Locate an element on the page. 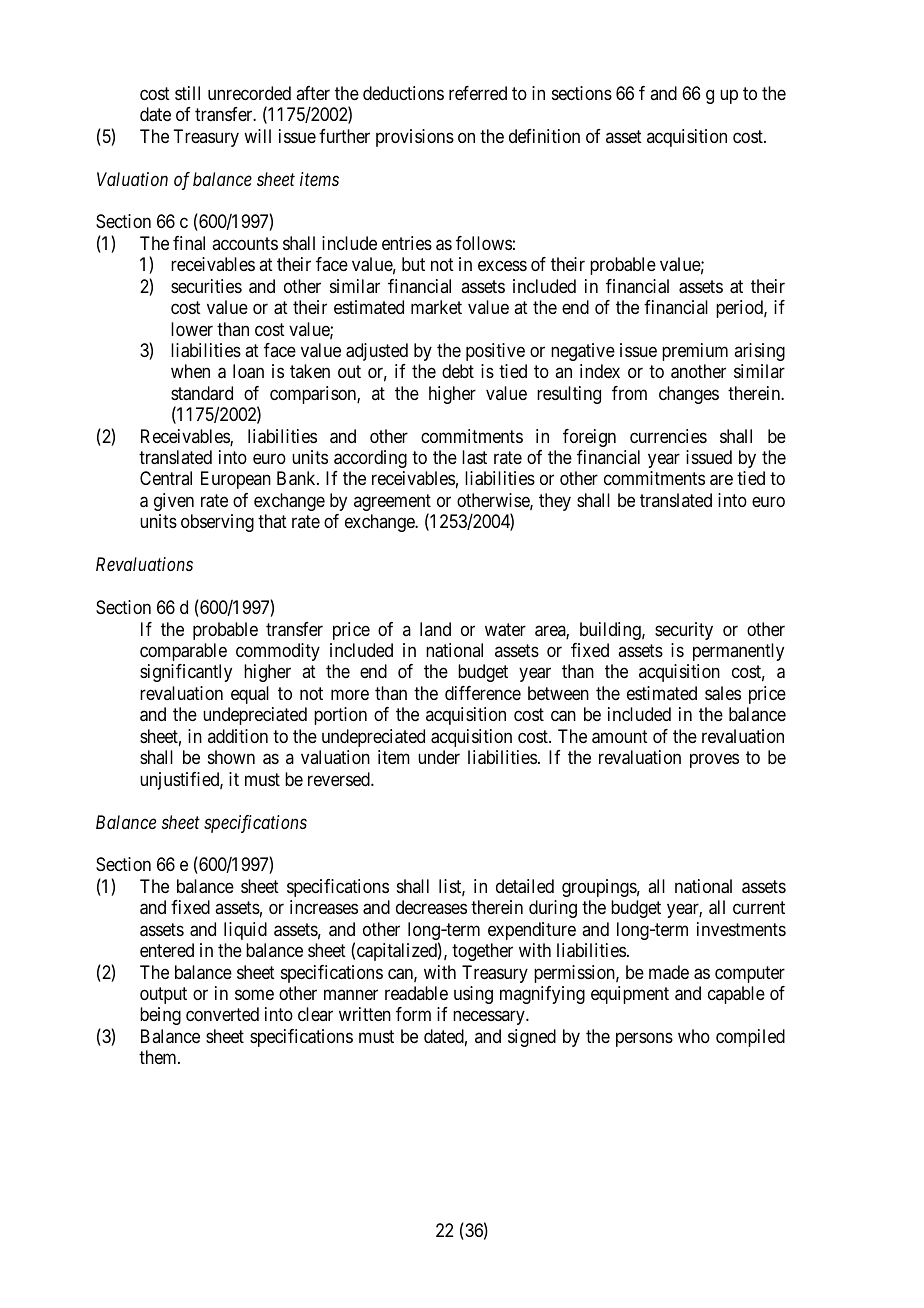  who is located at coordinates (694, 1036).
